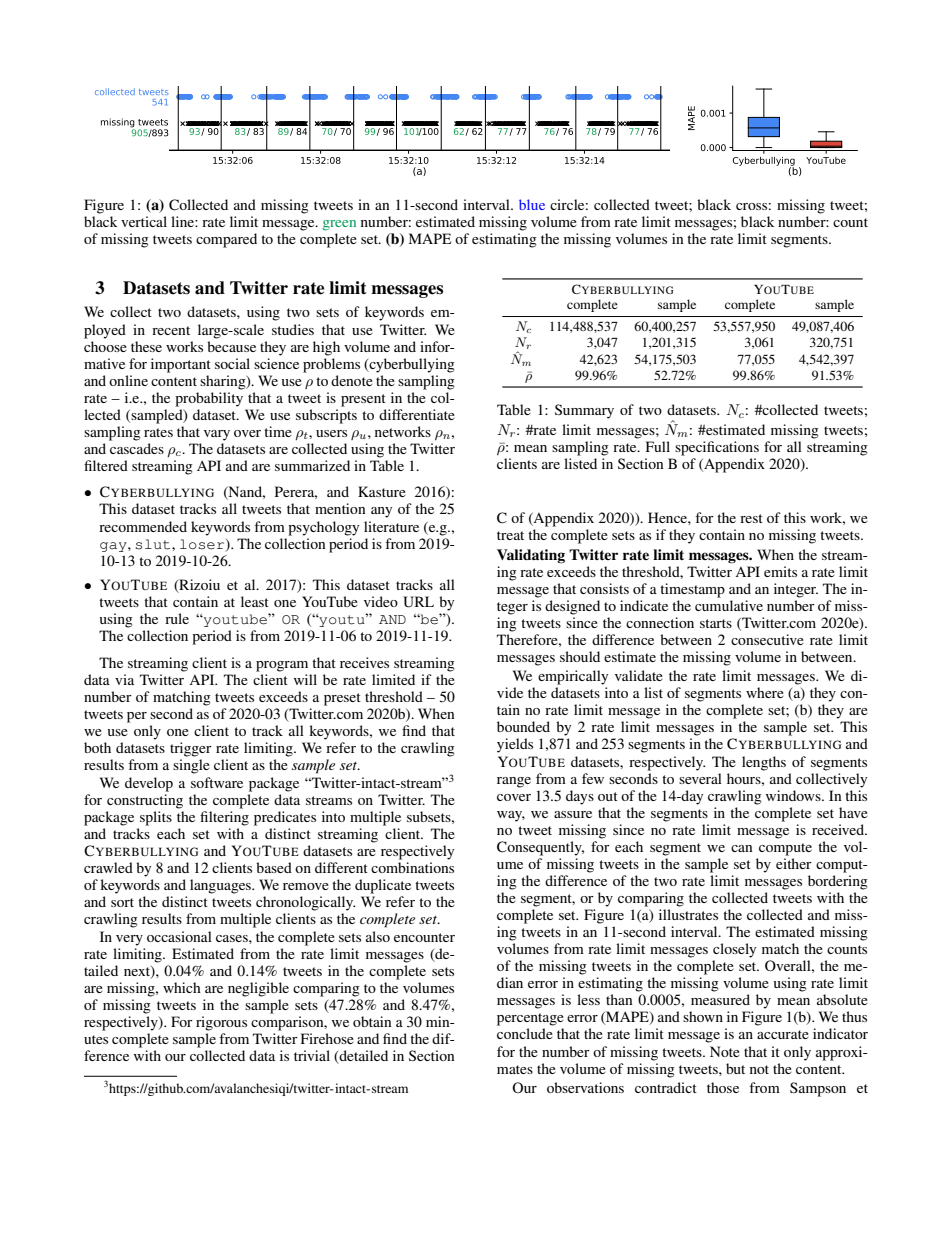 The image size is (952, 1233). What do you see at coordinates (742, 848) in the page?
I see `can` at bounding box center [742, 848].
